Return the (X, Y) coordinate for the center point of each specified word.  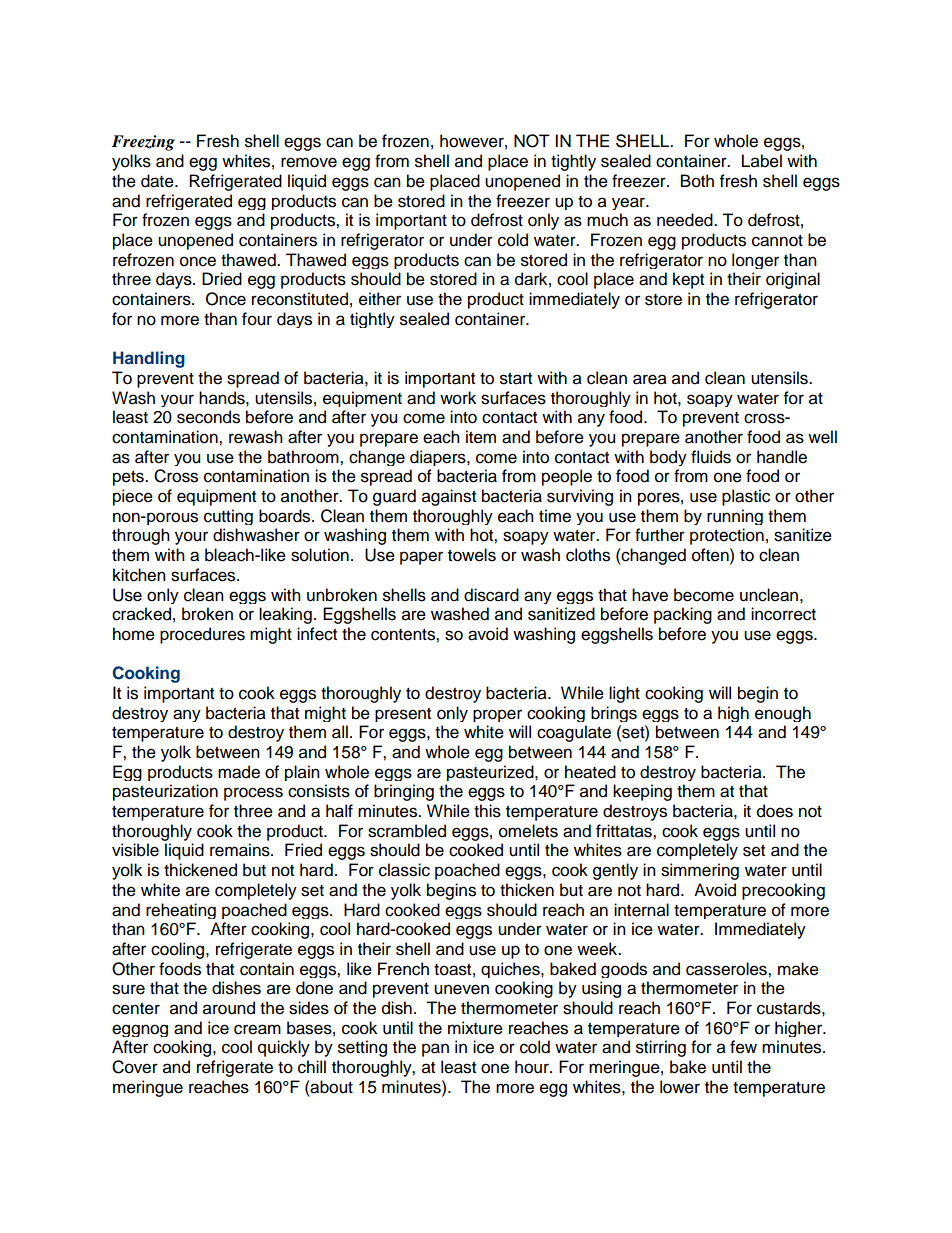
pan (435, 1050)
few (743, 1047)
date (158, 181)
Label (762, 161)
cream (257, 1029)
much (607, 220)
